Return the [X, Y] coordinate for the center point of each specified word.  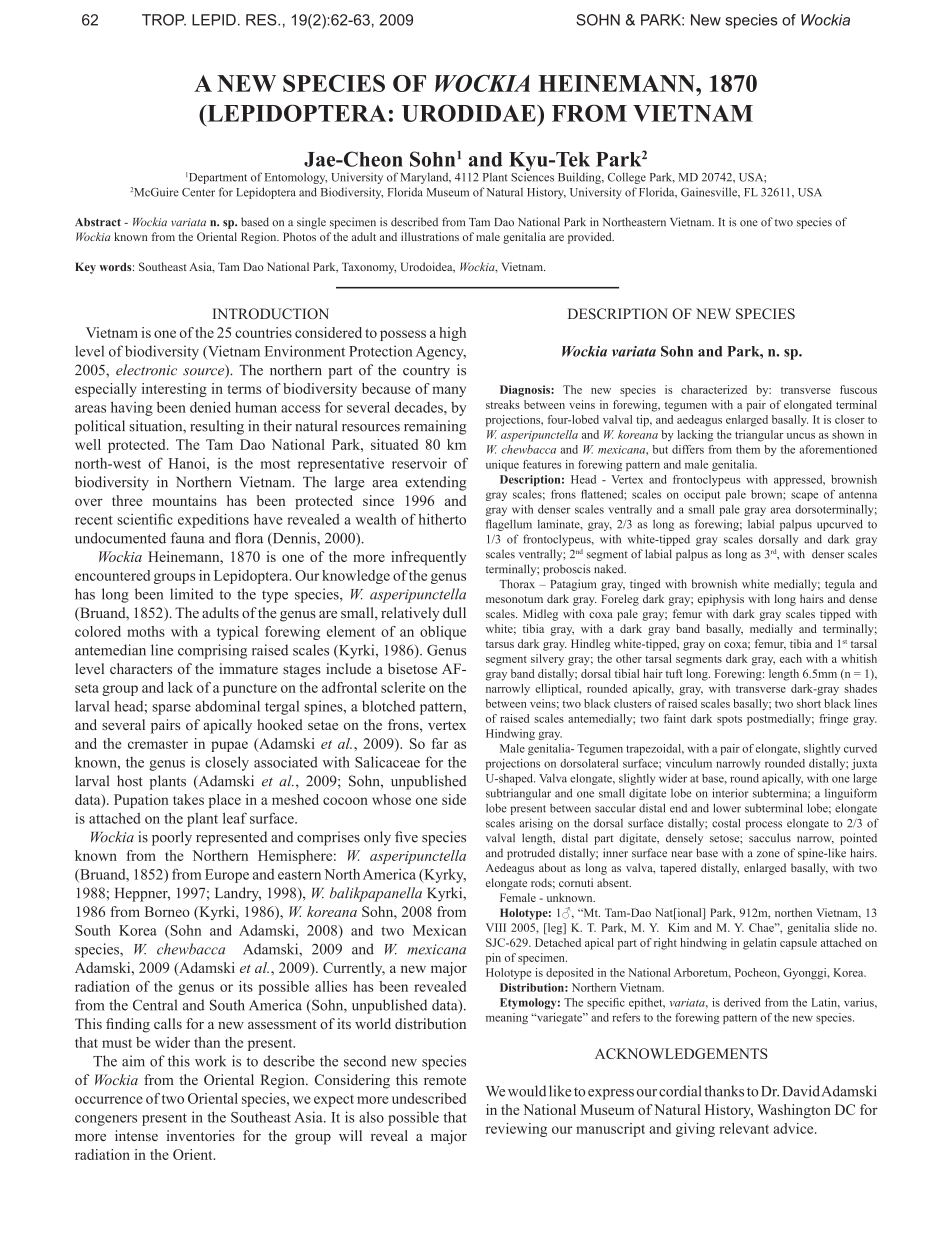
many [449, 391]
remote [445, 1080]
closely [227, 763]
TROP [164, 20]
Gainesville [710, 192]
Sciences [532, 176]
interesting [174, 390]
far [440, 743]
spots [729, 721]
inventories [200, 1135]
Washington [794, 1111]
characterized [714, 389]
